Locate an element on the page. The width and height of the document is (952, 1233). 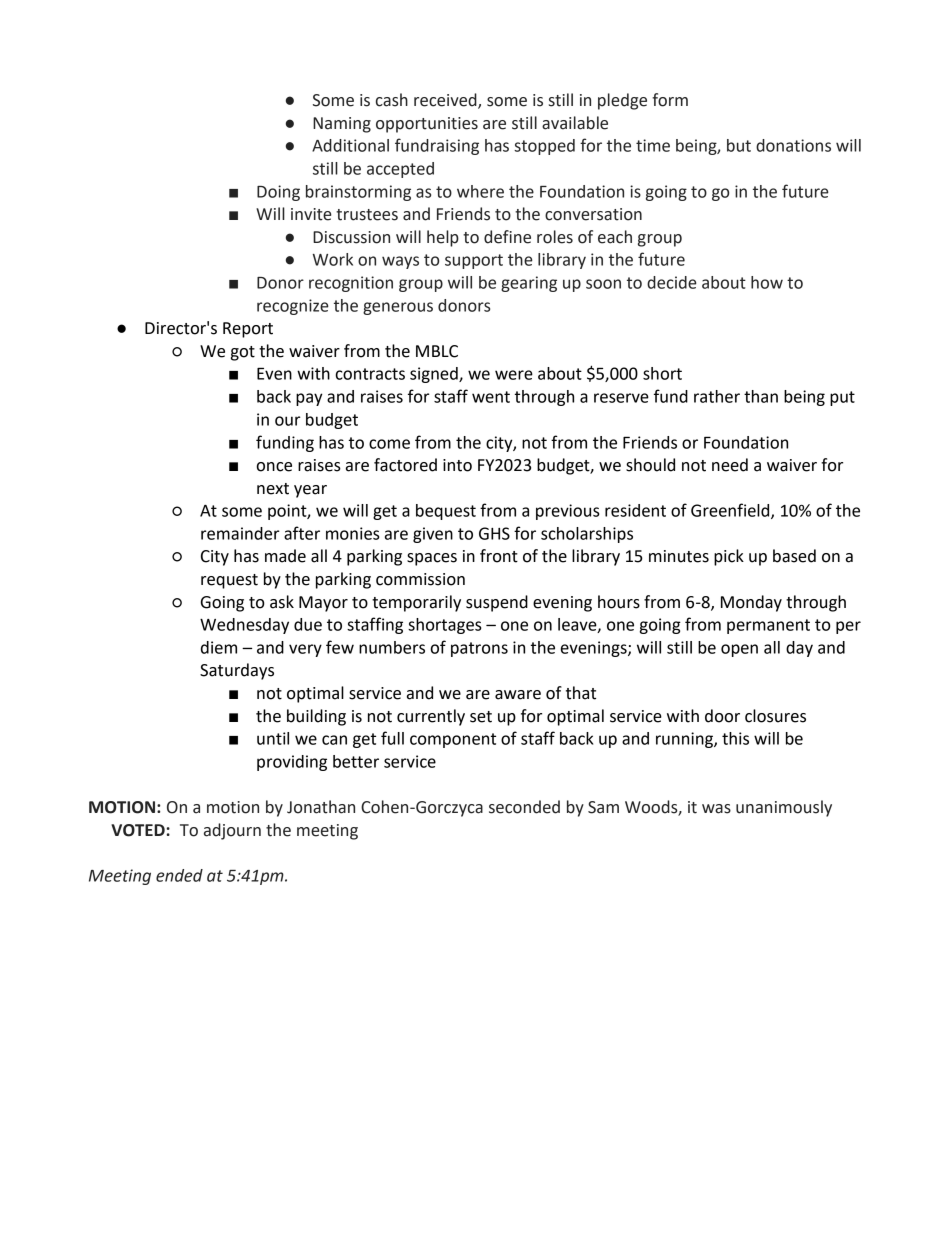
Report is located at coordinates (248, 330).
